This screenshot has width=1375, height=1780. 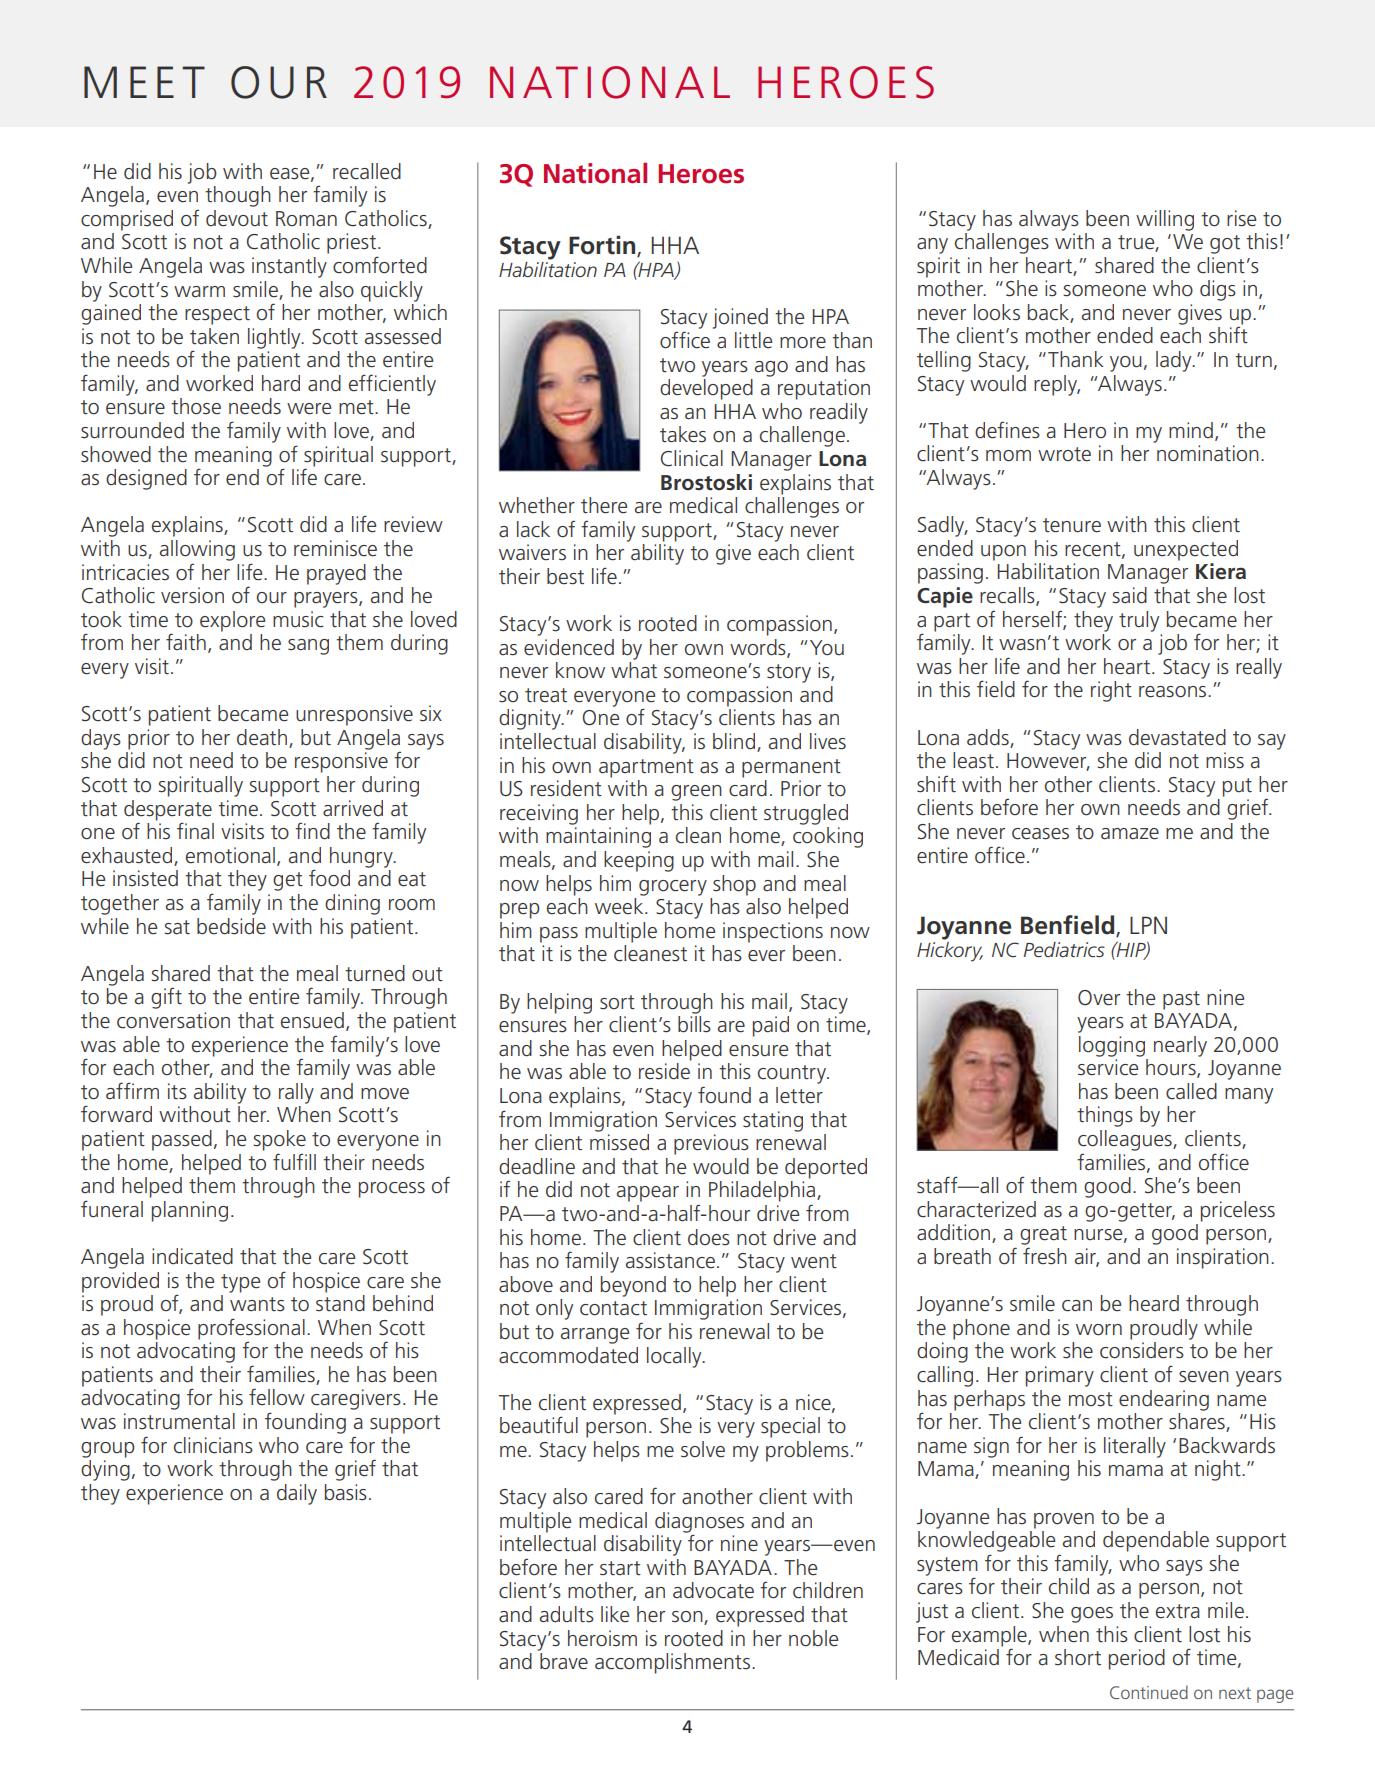 What do you see at coordinates (294, 1162) in the screenshot?
I see `fulfill` at bounding box center [294, 1162].
